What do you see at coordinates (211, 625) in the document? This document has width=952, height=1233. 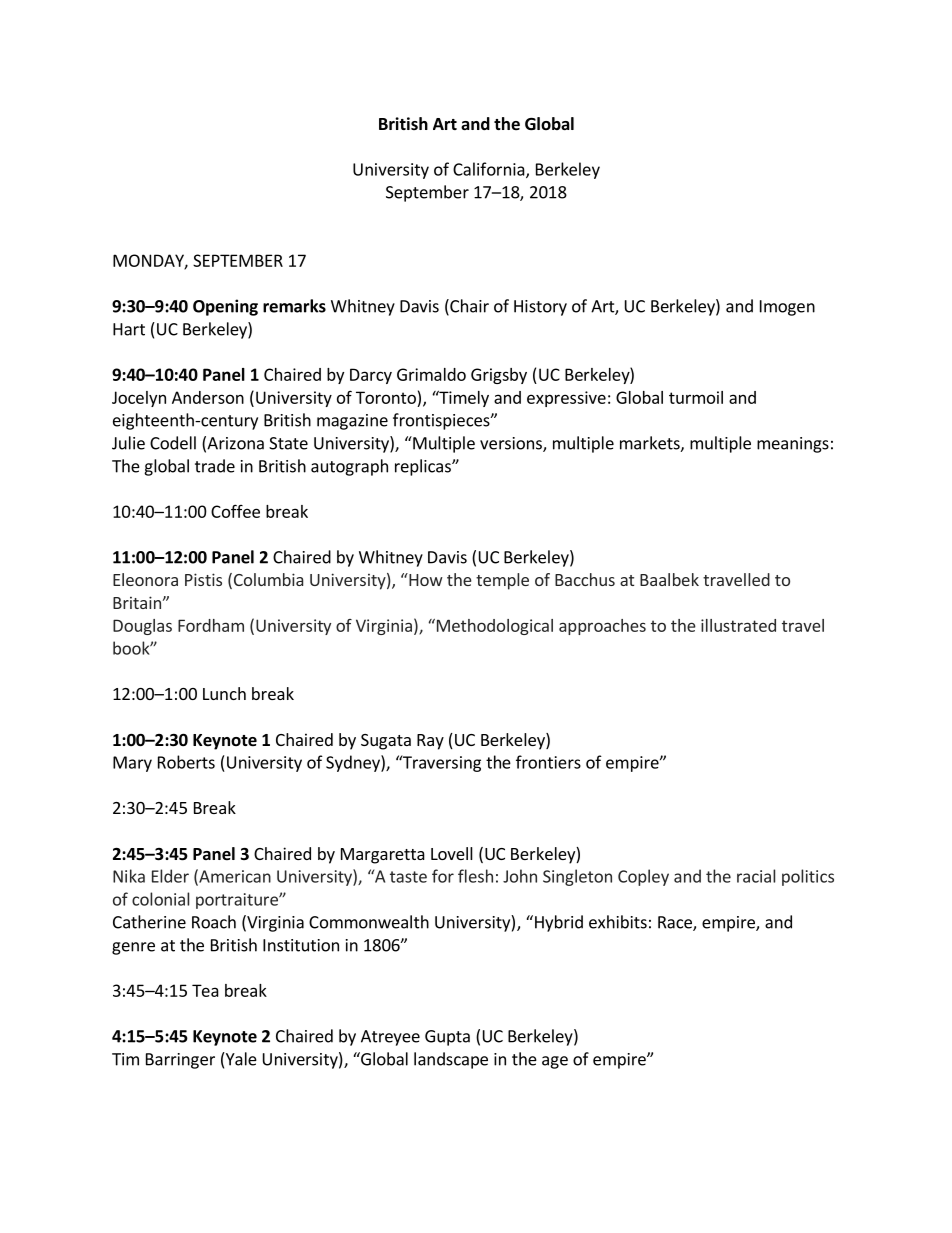 I see `Fordham` at bounding box center [211, 625].
